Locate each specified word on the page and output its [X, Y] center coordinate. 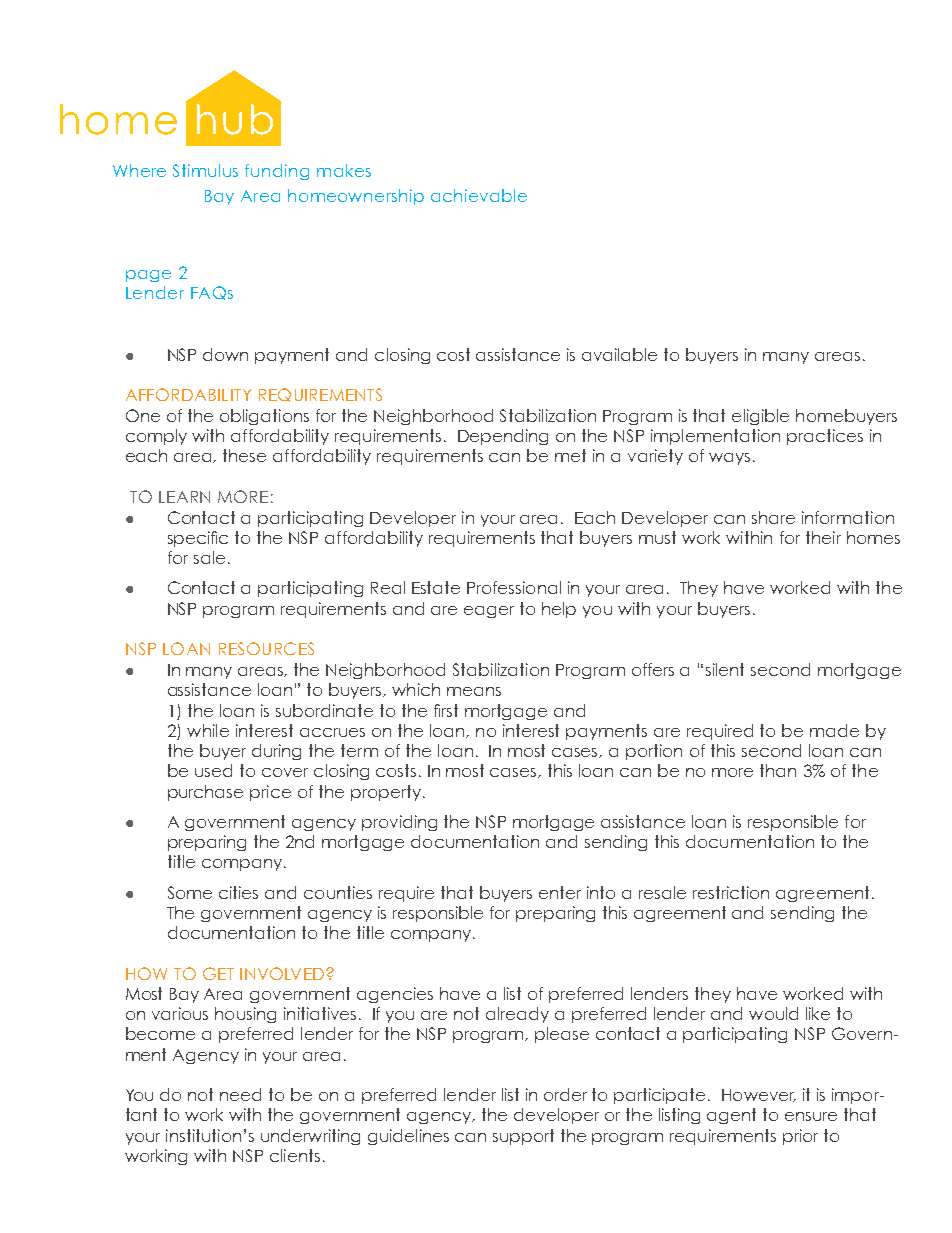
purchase [205, 793]
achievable [479, 195]
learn [184, 497]
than [778, 770]
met [570, 455]
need [240, 1094]
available [619, 354]
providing [399, 823]
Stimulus [205, 170]
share [773, 517]
